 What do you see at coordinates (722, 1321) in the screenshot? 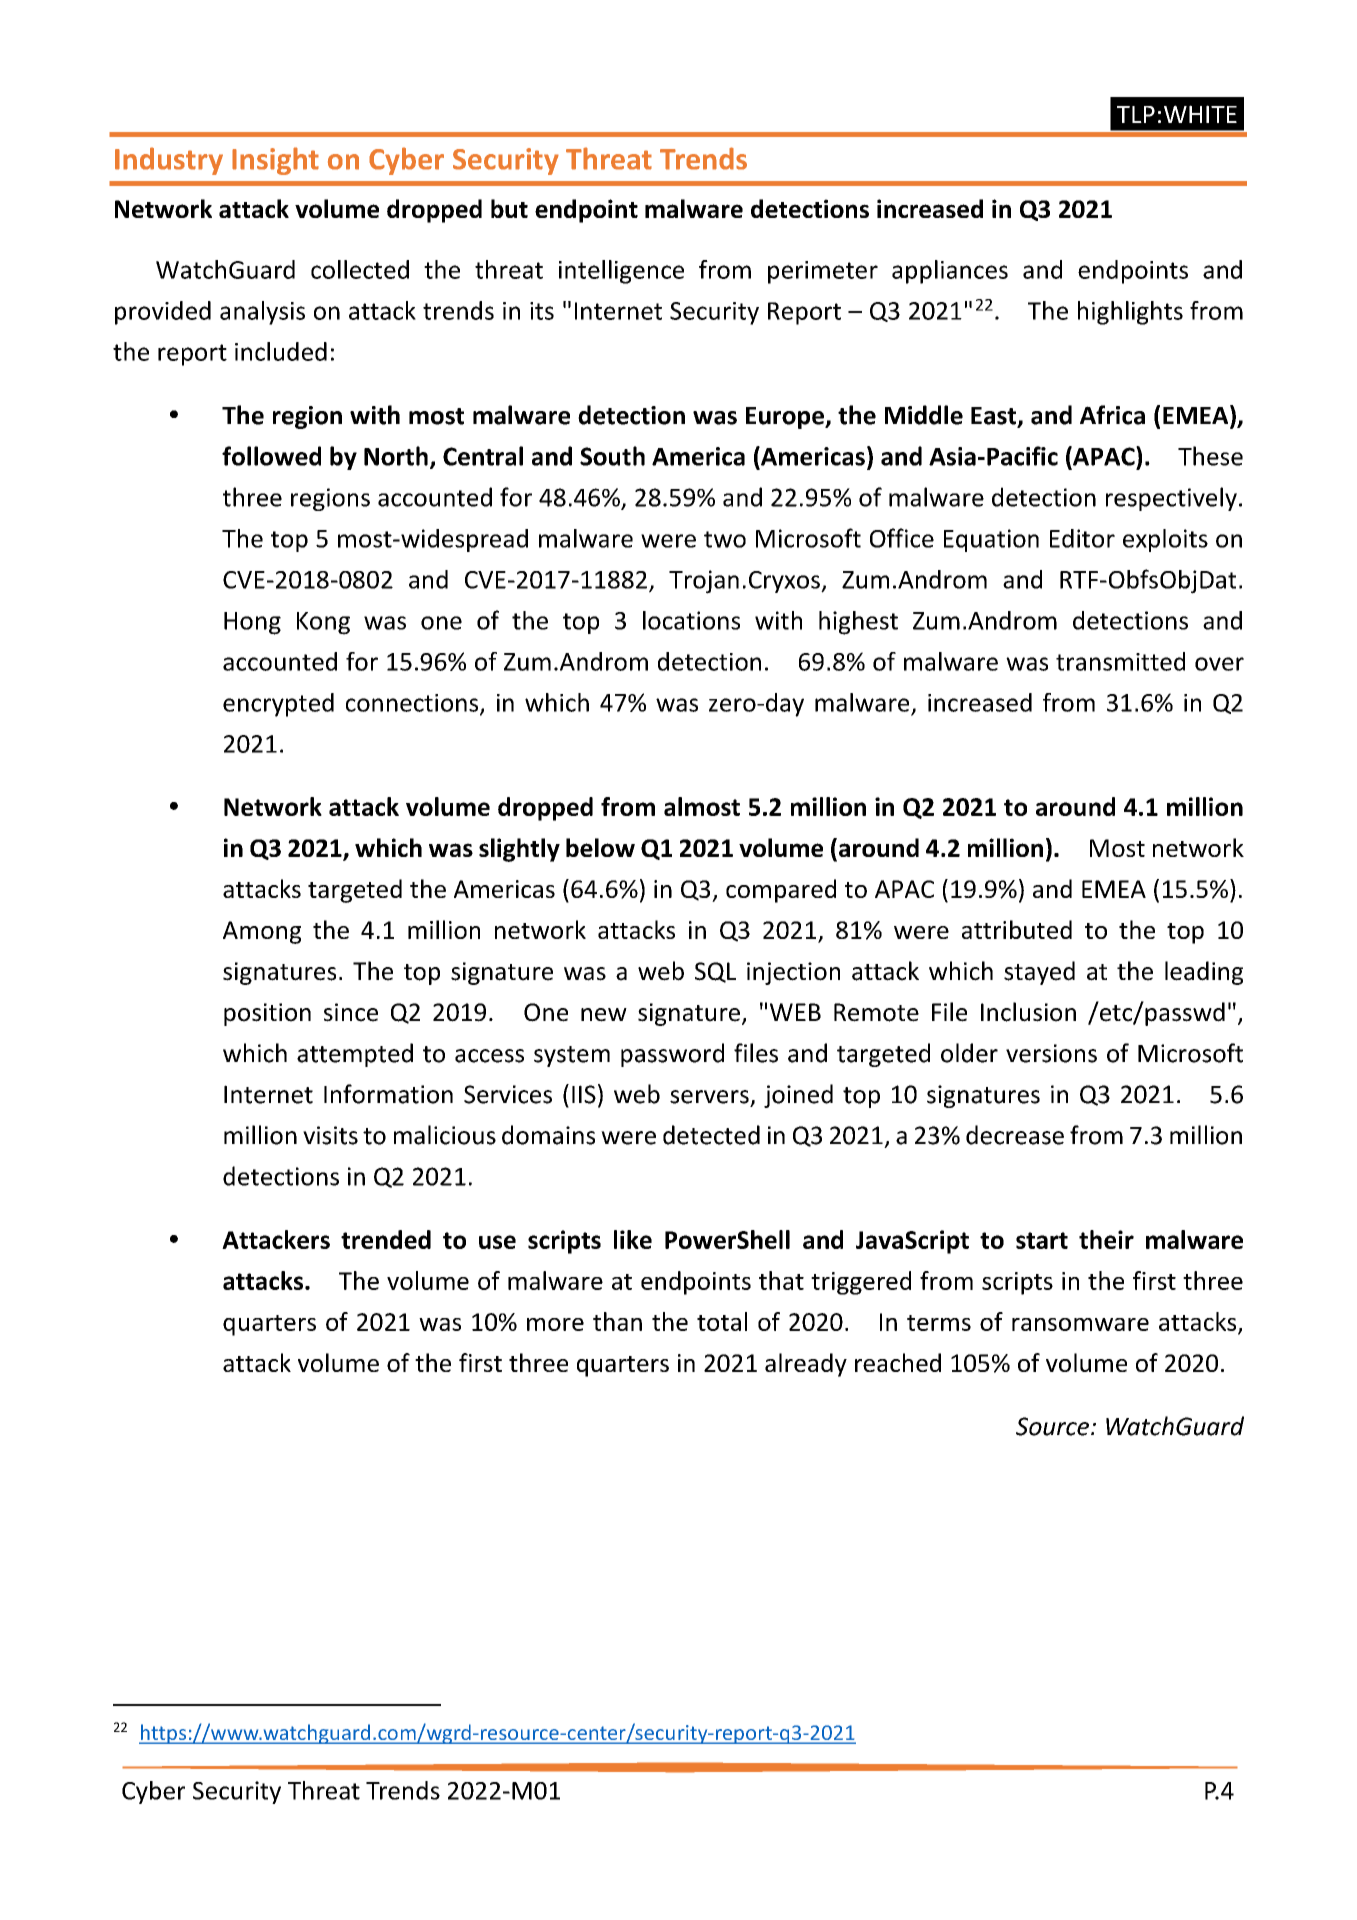
I see `total` at bounding box center [722, 1321].
